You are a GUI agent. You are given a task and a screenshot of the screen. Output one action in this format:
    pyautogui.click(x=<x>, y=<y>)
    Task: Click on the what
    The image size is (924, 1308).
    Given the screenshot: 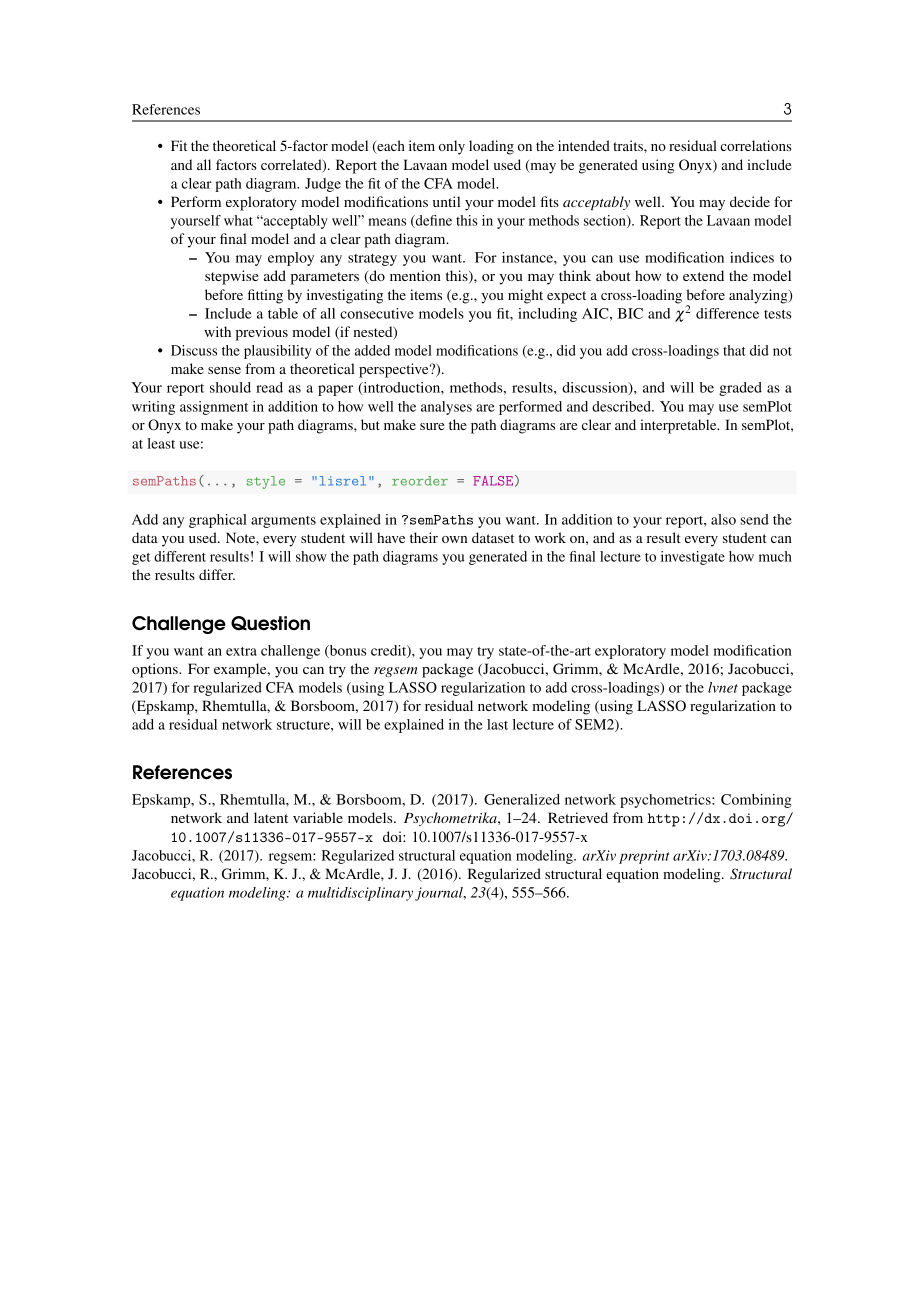 What is the action you would take?
    pyautogui.click(x=238, y=220)
